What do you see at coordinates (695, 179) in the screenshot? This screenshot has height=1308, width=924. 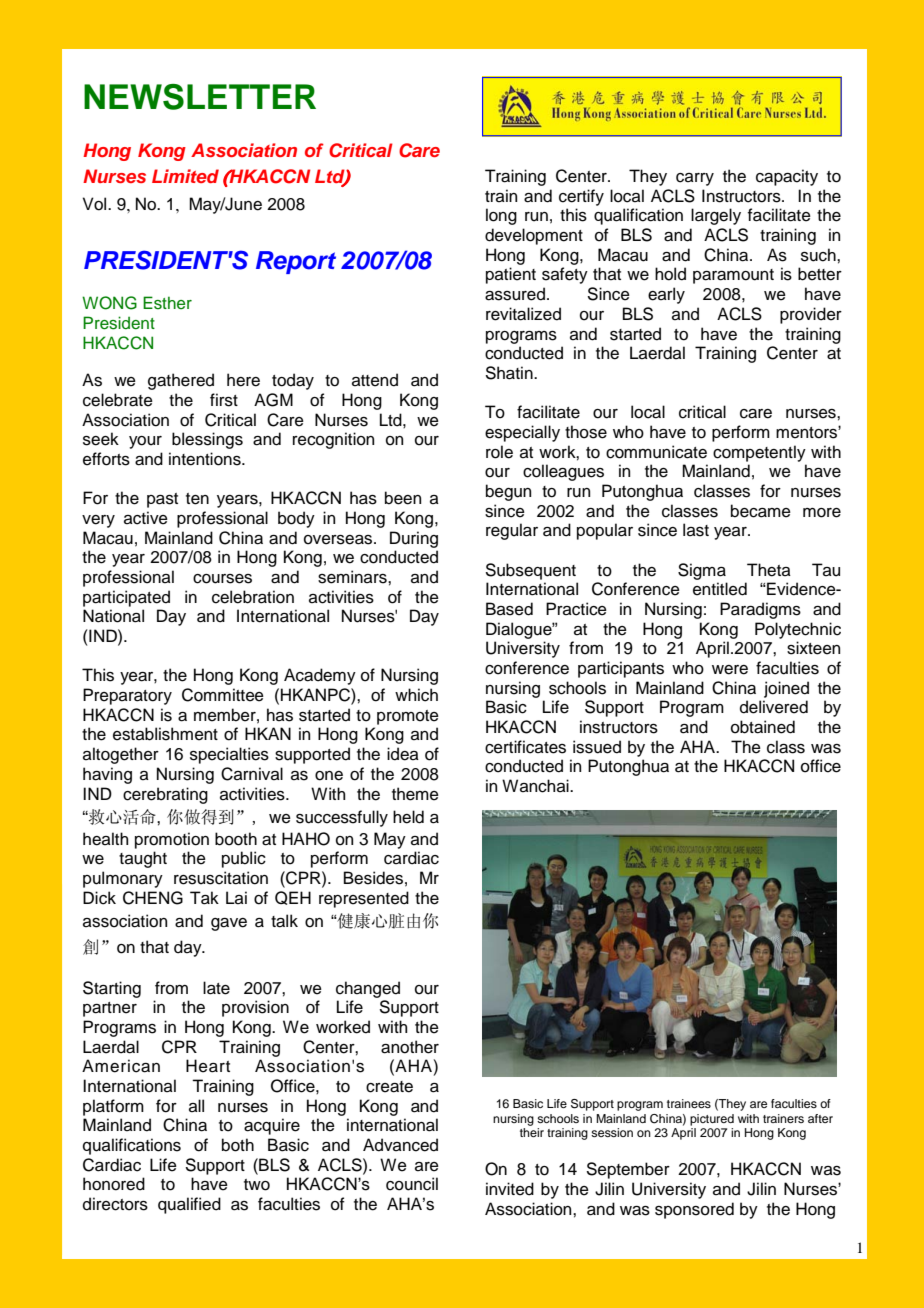 I see `carry` at bounding box center [695, 179].
